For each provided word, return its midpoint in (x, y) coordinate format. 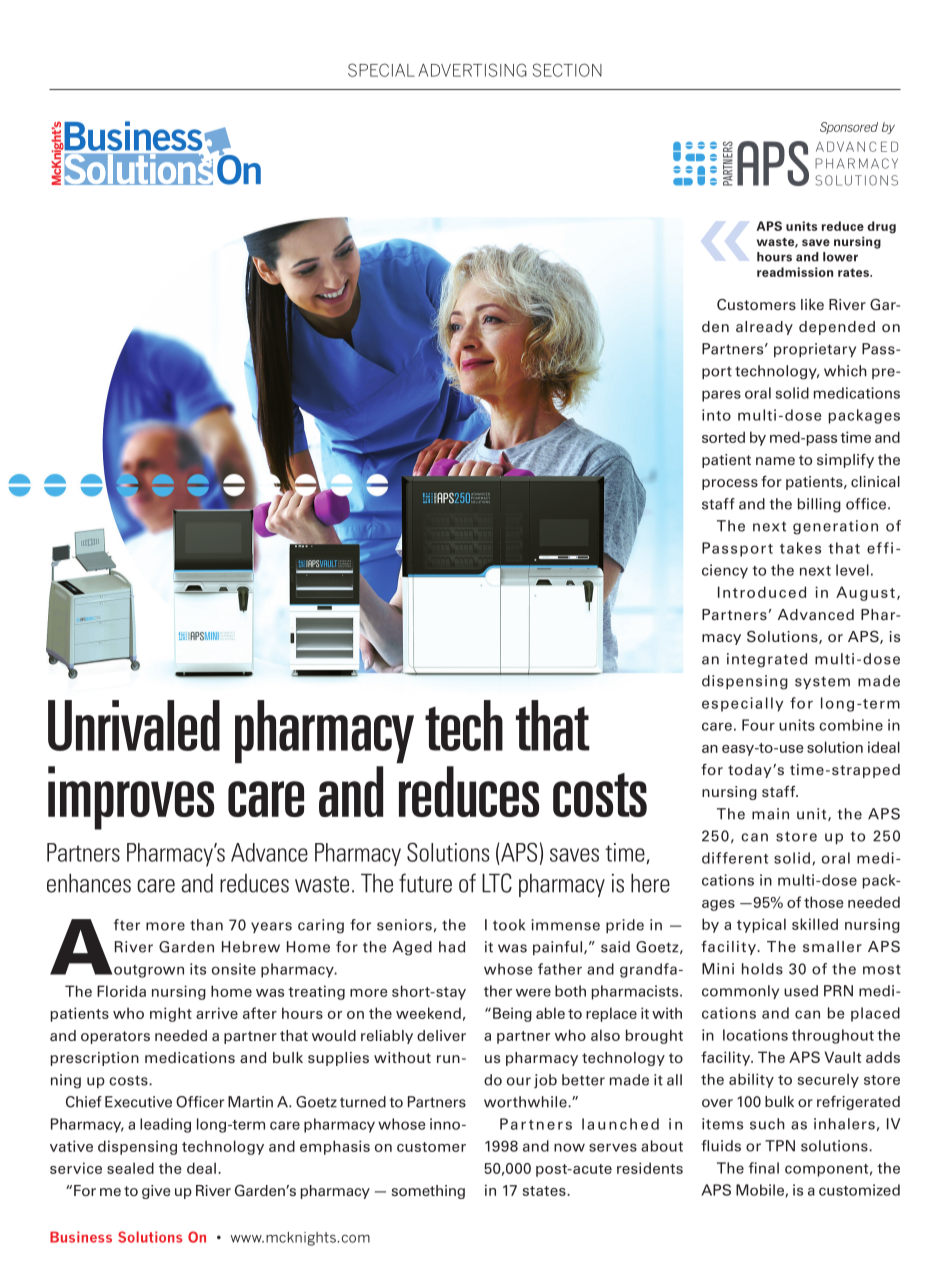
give (156, 1192)
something (428, 1192)
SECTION (567, 70)
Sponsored (849, 128)
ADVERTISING (472, 70)
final (764, 1168)
